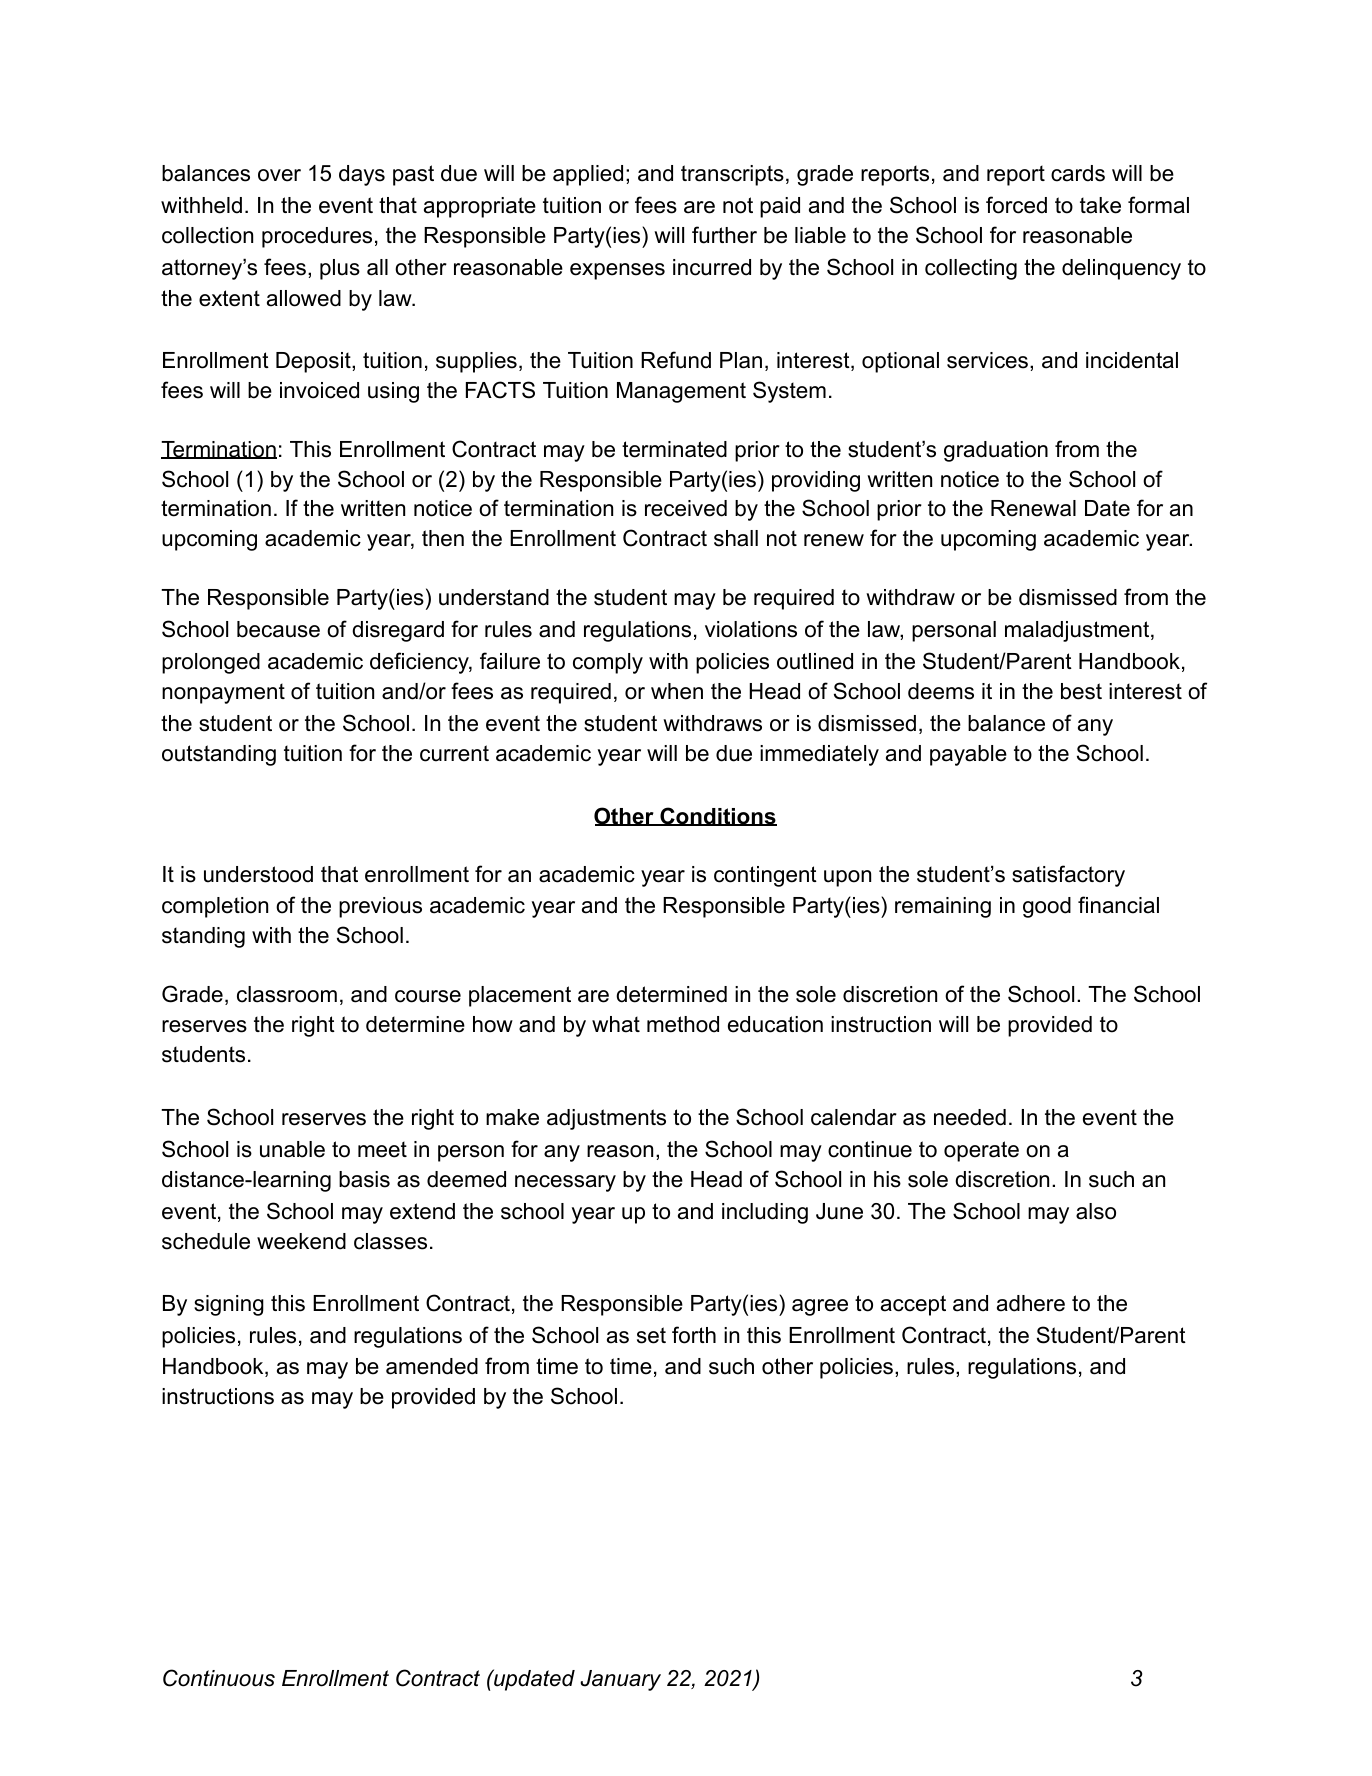  I want to click on good, so click(1047, 907).
